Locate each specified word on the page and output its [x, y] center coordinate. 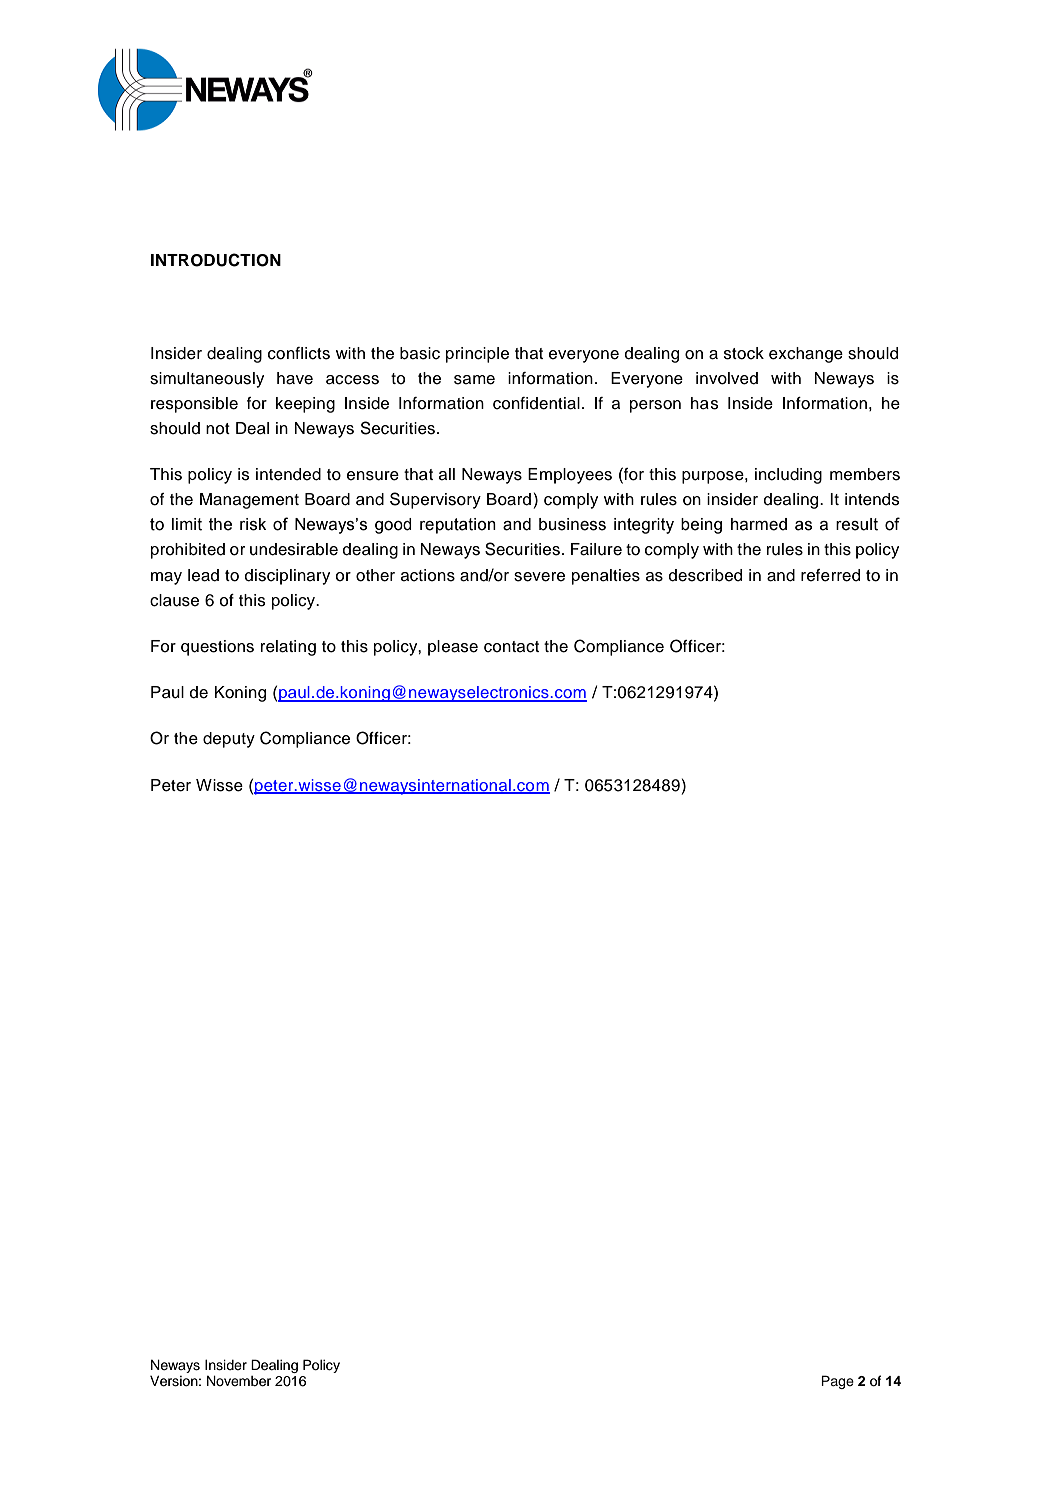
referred [830, 575]
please [453, 648]
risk [253, 524]
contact [511, 647]
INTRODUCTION [216, 260]
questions [217, 648]
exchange [806, 355]
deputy [229, 740]
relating [288, 648]
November [239, 1381]
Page [837, 1382]
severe [539, 577]
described [705, 575]
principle [477, 355]
